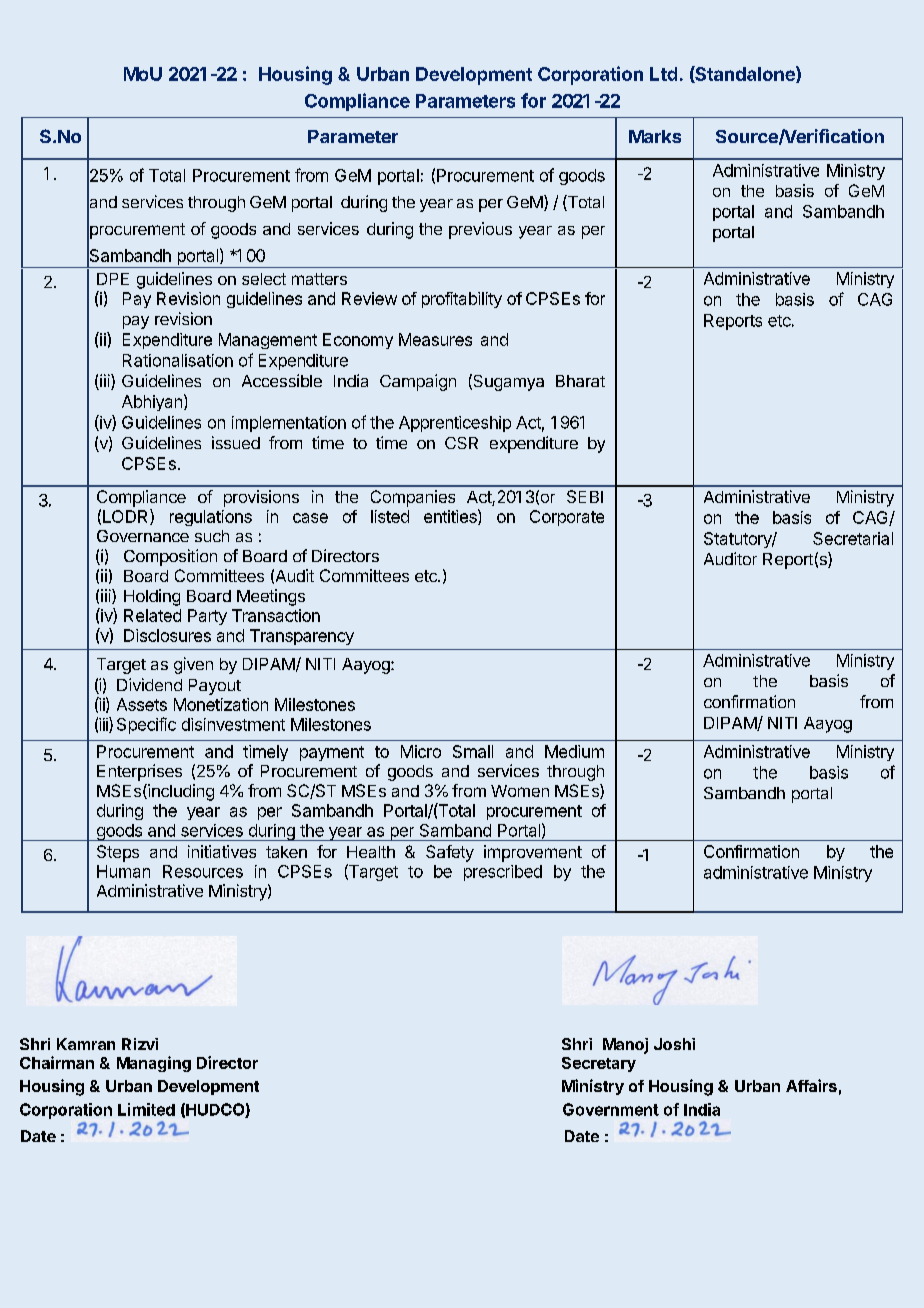  I want to click on Enterprises, so click(139, 772).
